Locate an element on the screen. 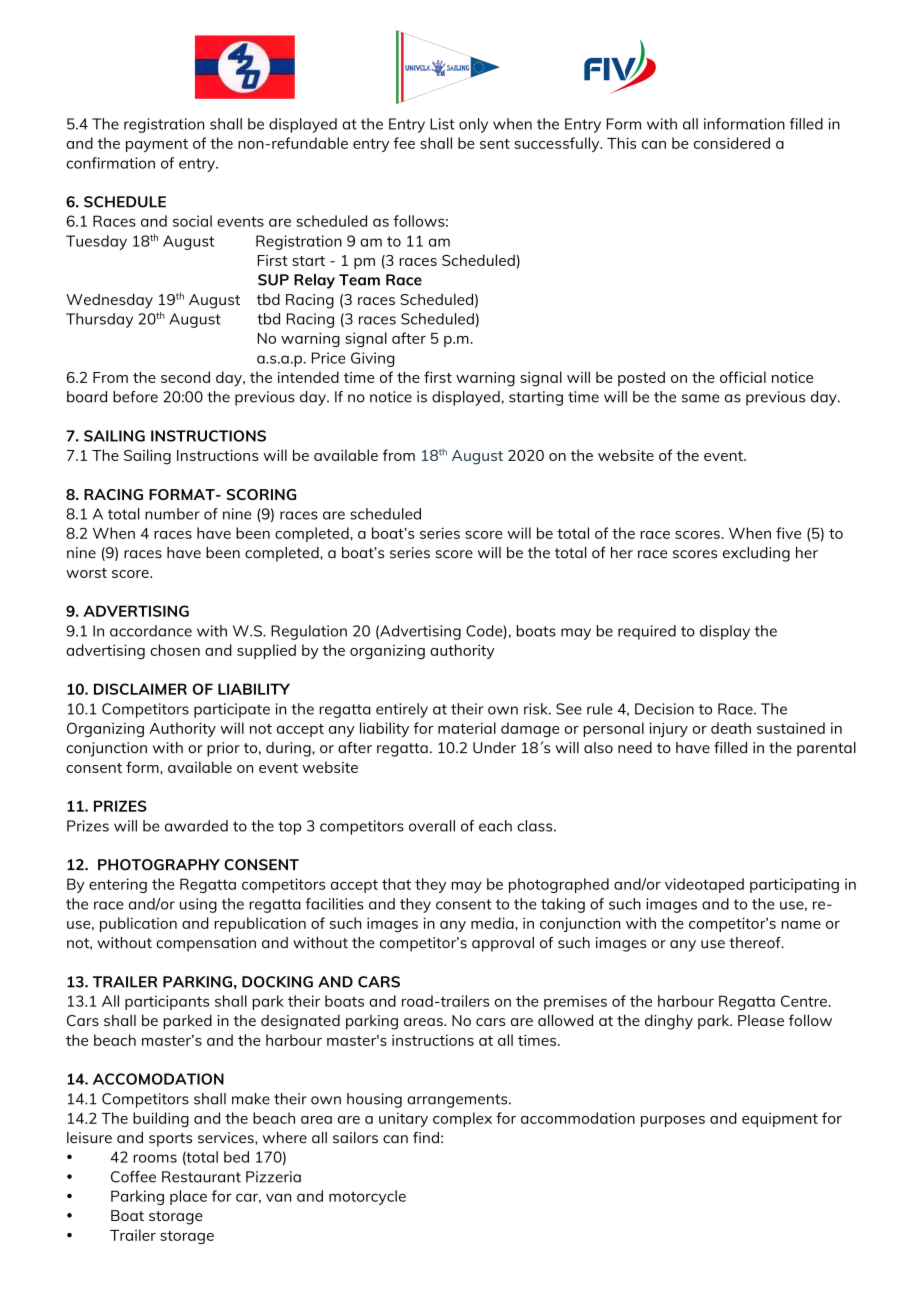  rooms is located at coordinates (155, 1158).
